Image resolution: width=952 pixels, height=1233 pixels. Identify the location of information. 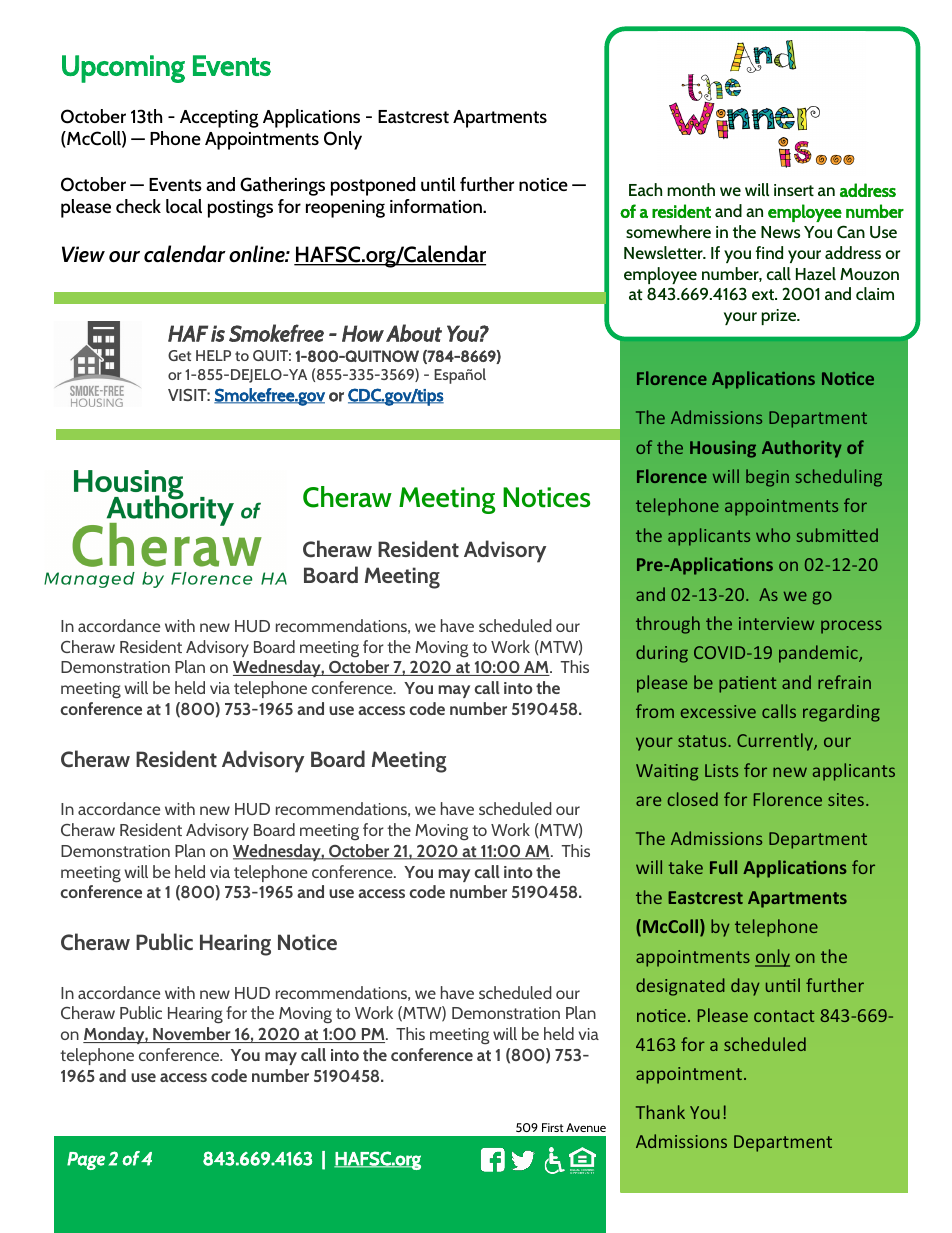
(437, 206).
